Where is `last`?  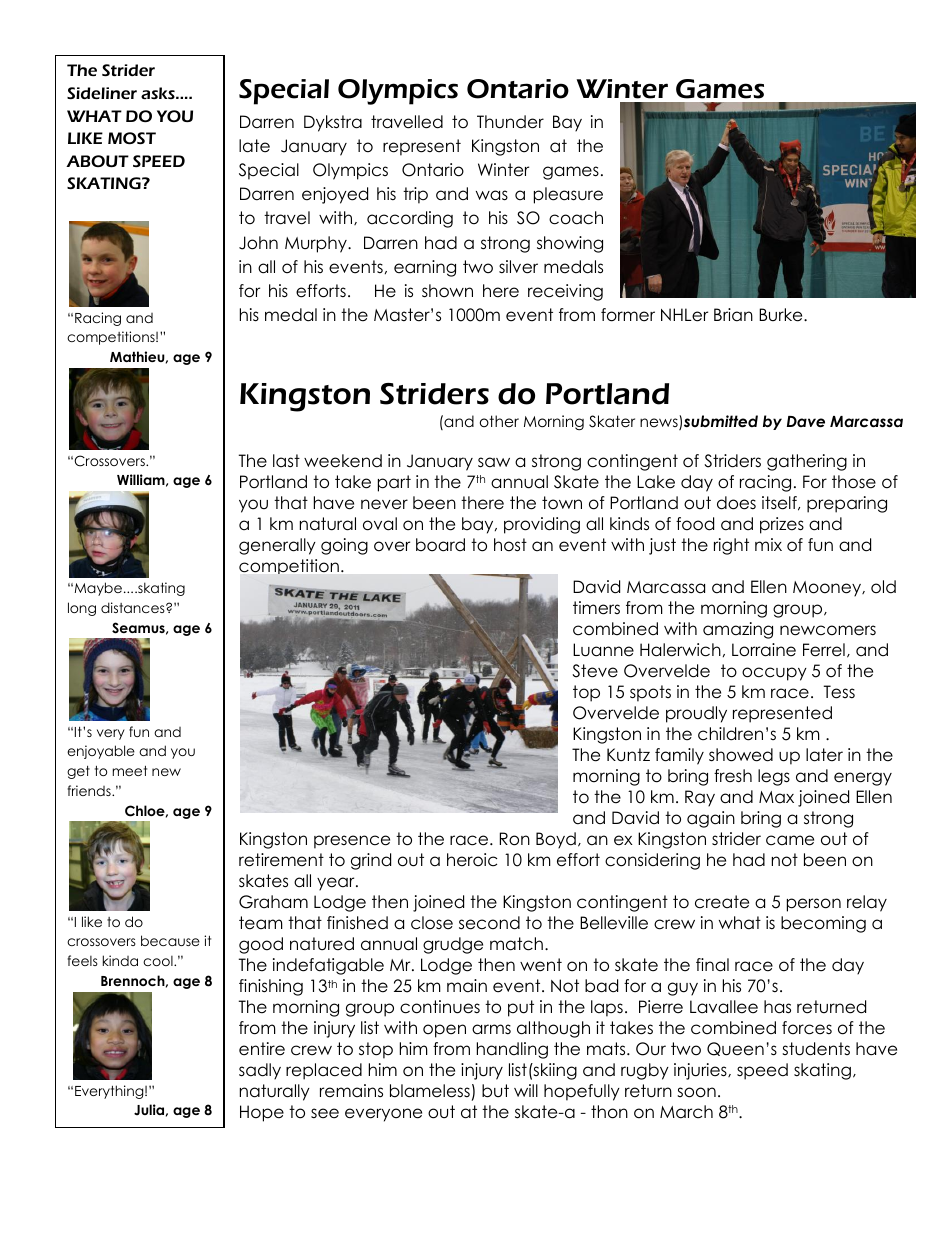
last is located at coordinates (286, 461).
